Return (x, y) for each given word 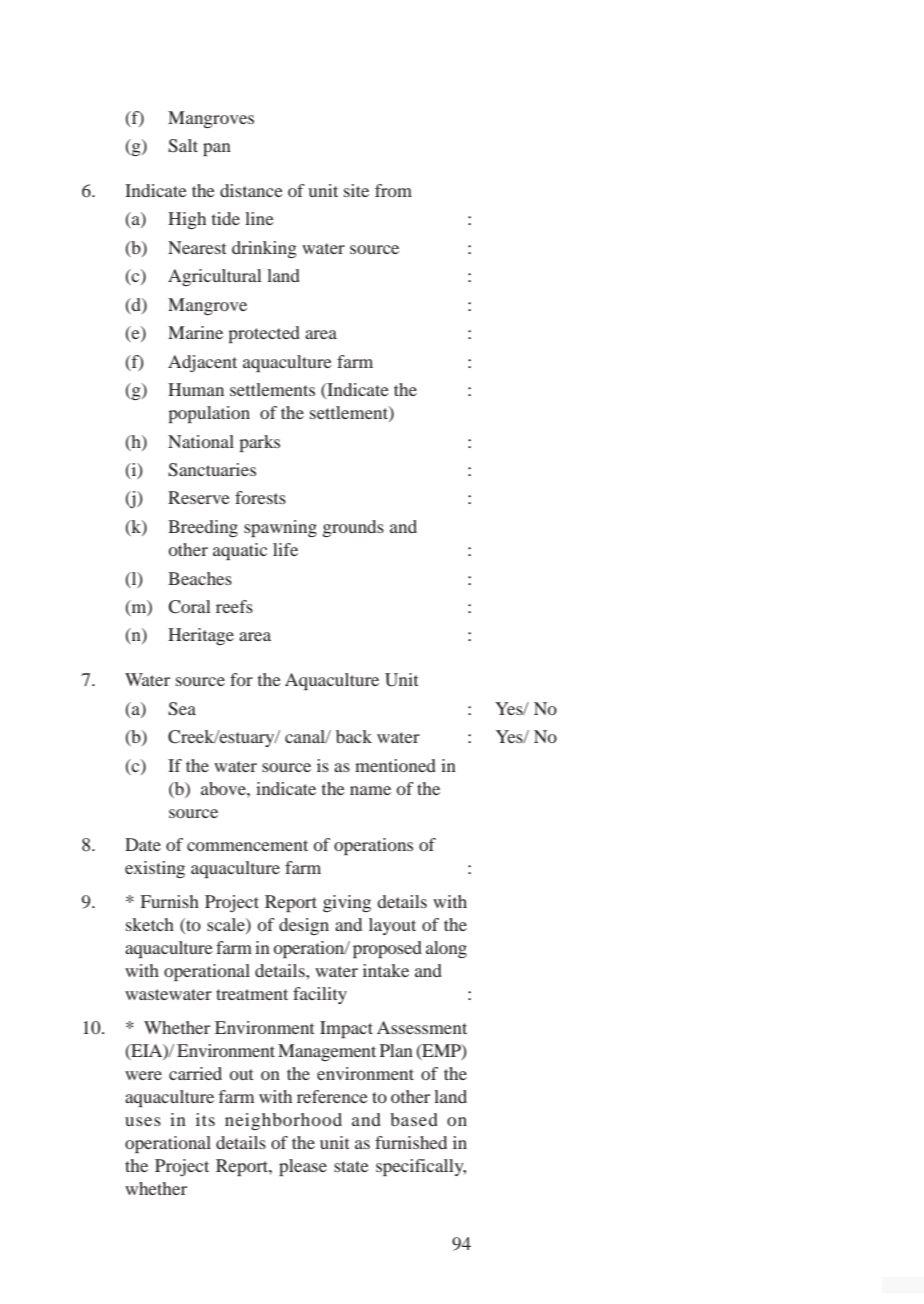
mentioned (395, 765)
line (259, 218)
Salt (183, 146)
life (285, 549)
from (393, 190)
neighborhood (283, 1121)
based (414, 1119)
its (205, 1119)
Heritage (201, 636)
